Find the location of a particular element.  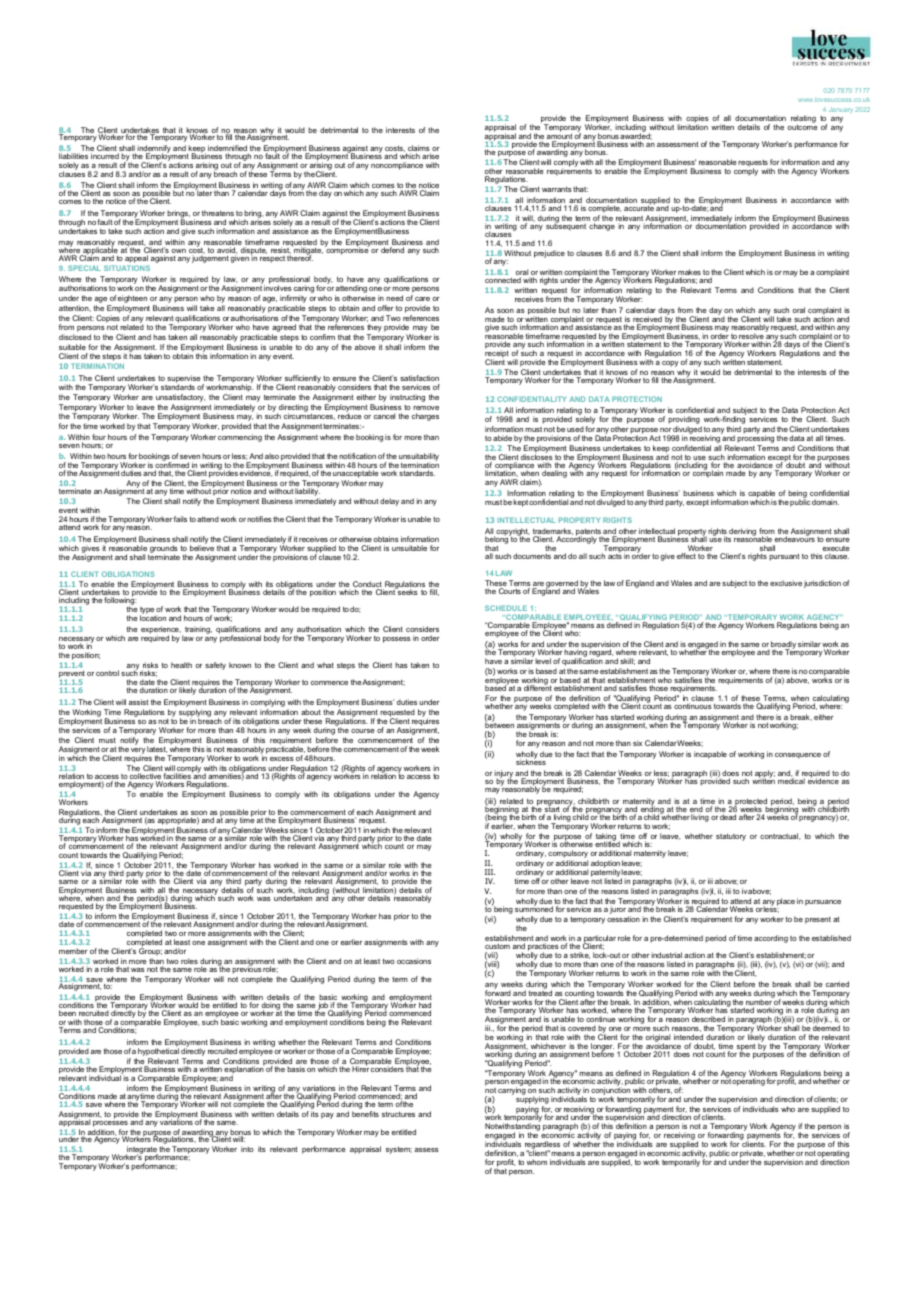

dead is located at coordinates (728, 817).
